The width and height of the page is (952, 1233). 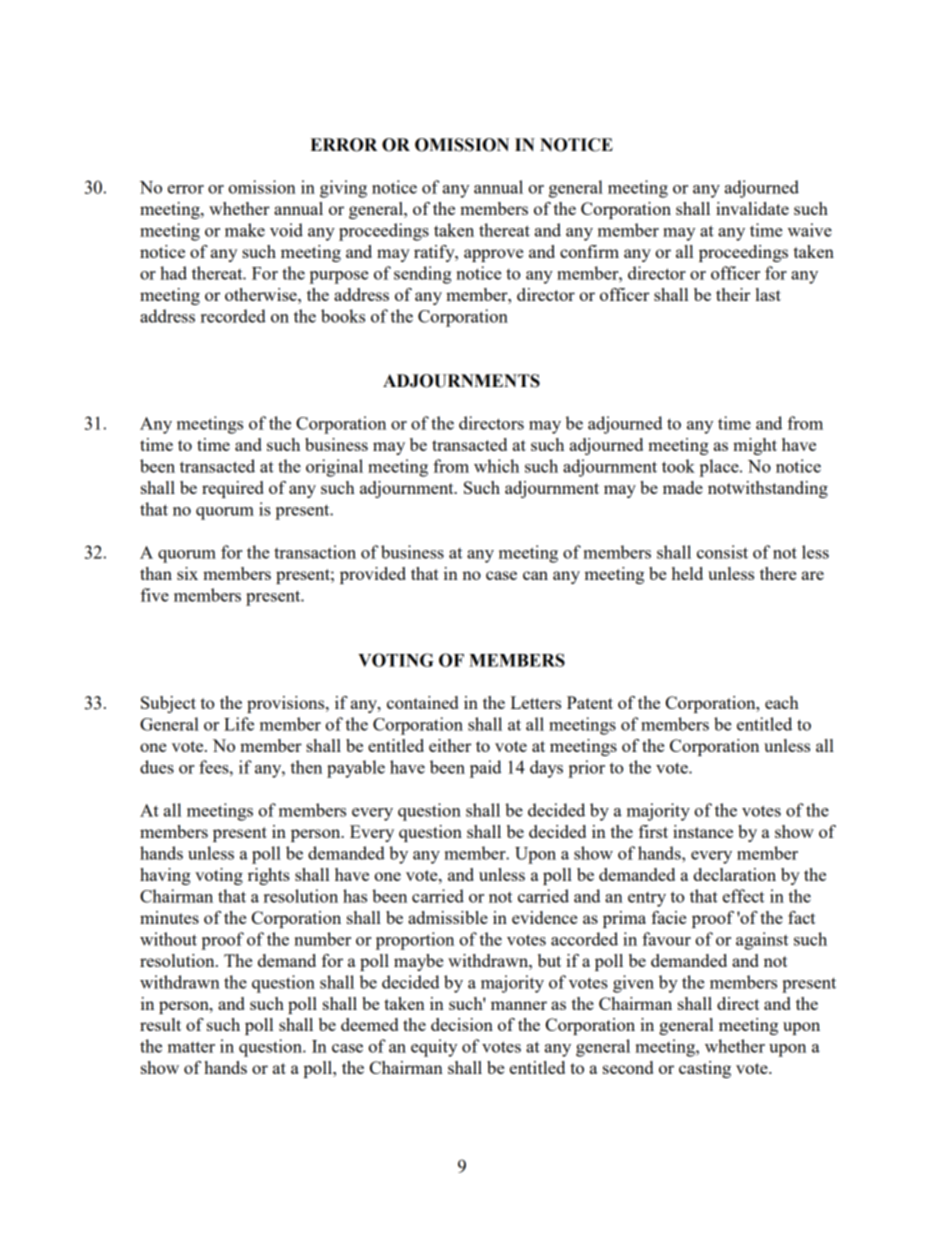 What do you see at coordinates (687, 573) in the page?
I see `held` at bounding box center [687, 573].
